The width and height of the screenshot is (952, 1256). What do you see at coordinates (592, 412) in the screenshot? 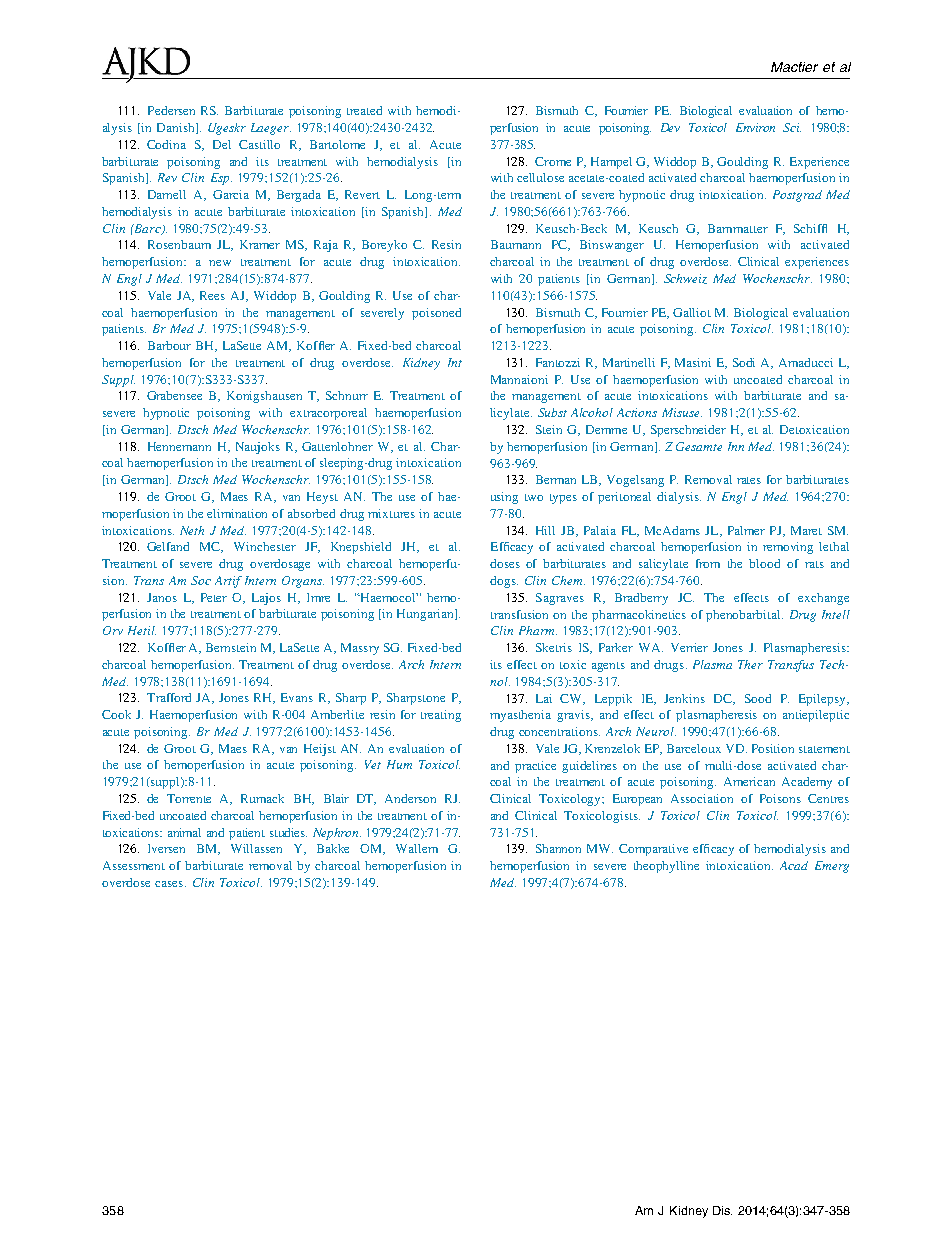
I see `Alcohol` at bounding box center [592, 412].
